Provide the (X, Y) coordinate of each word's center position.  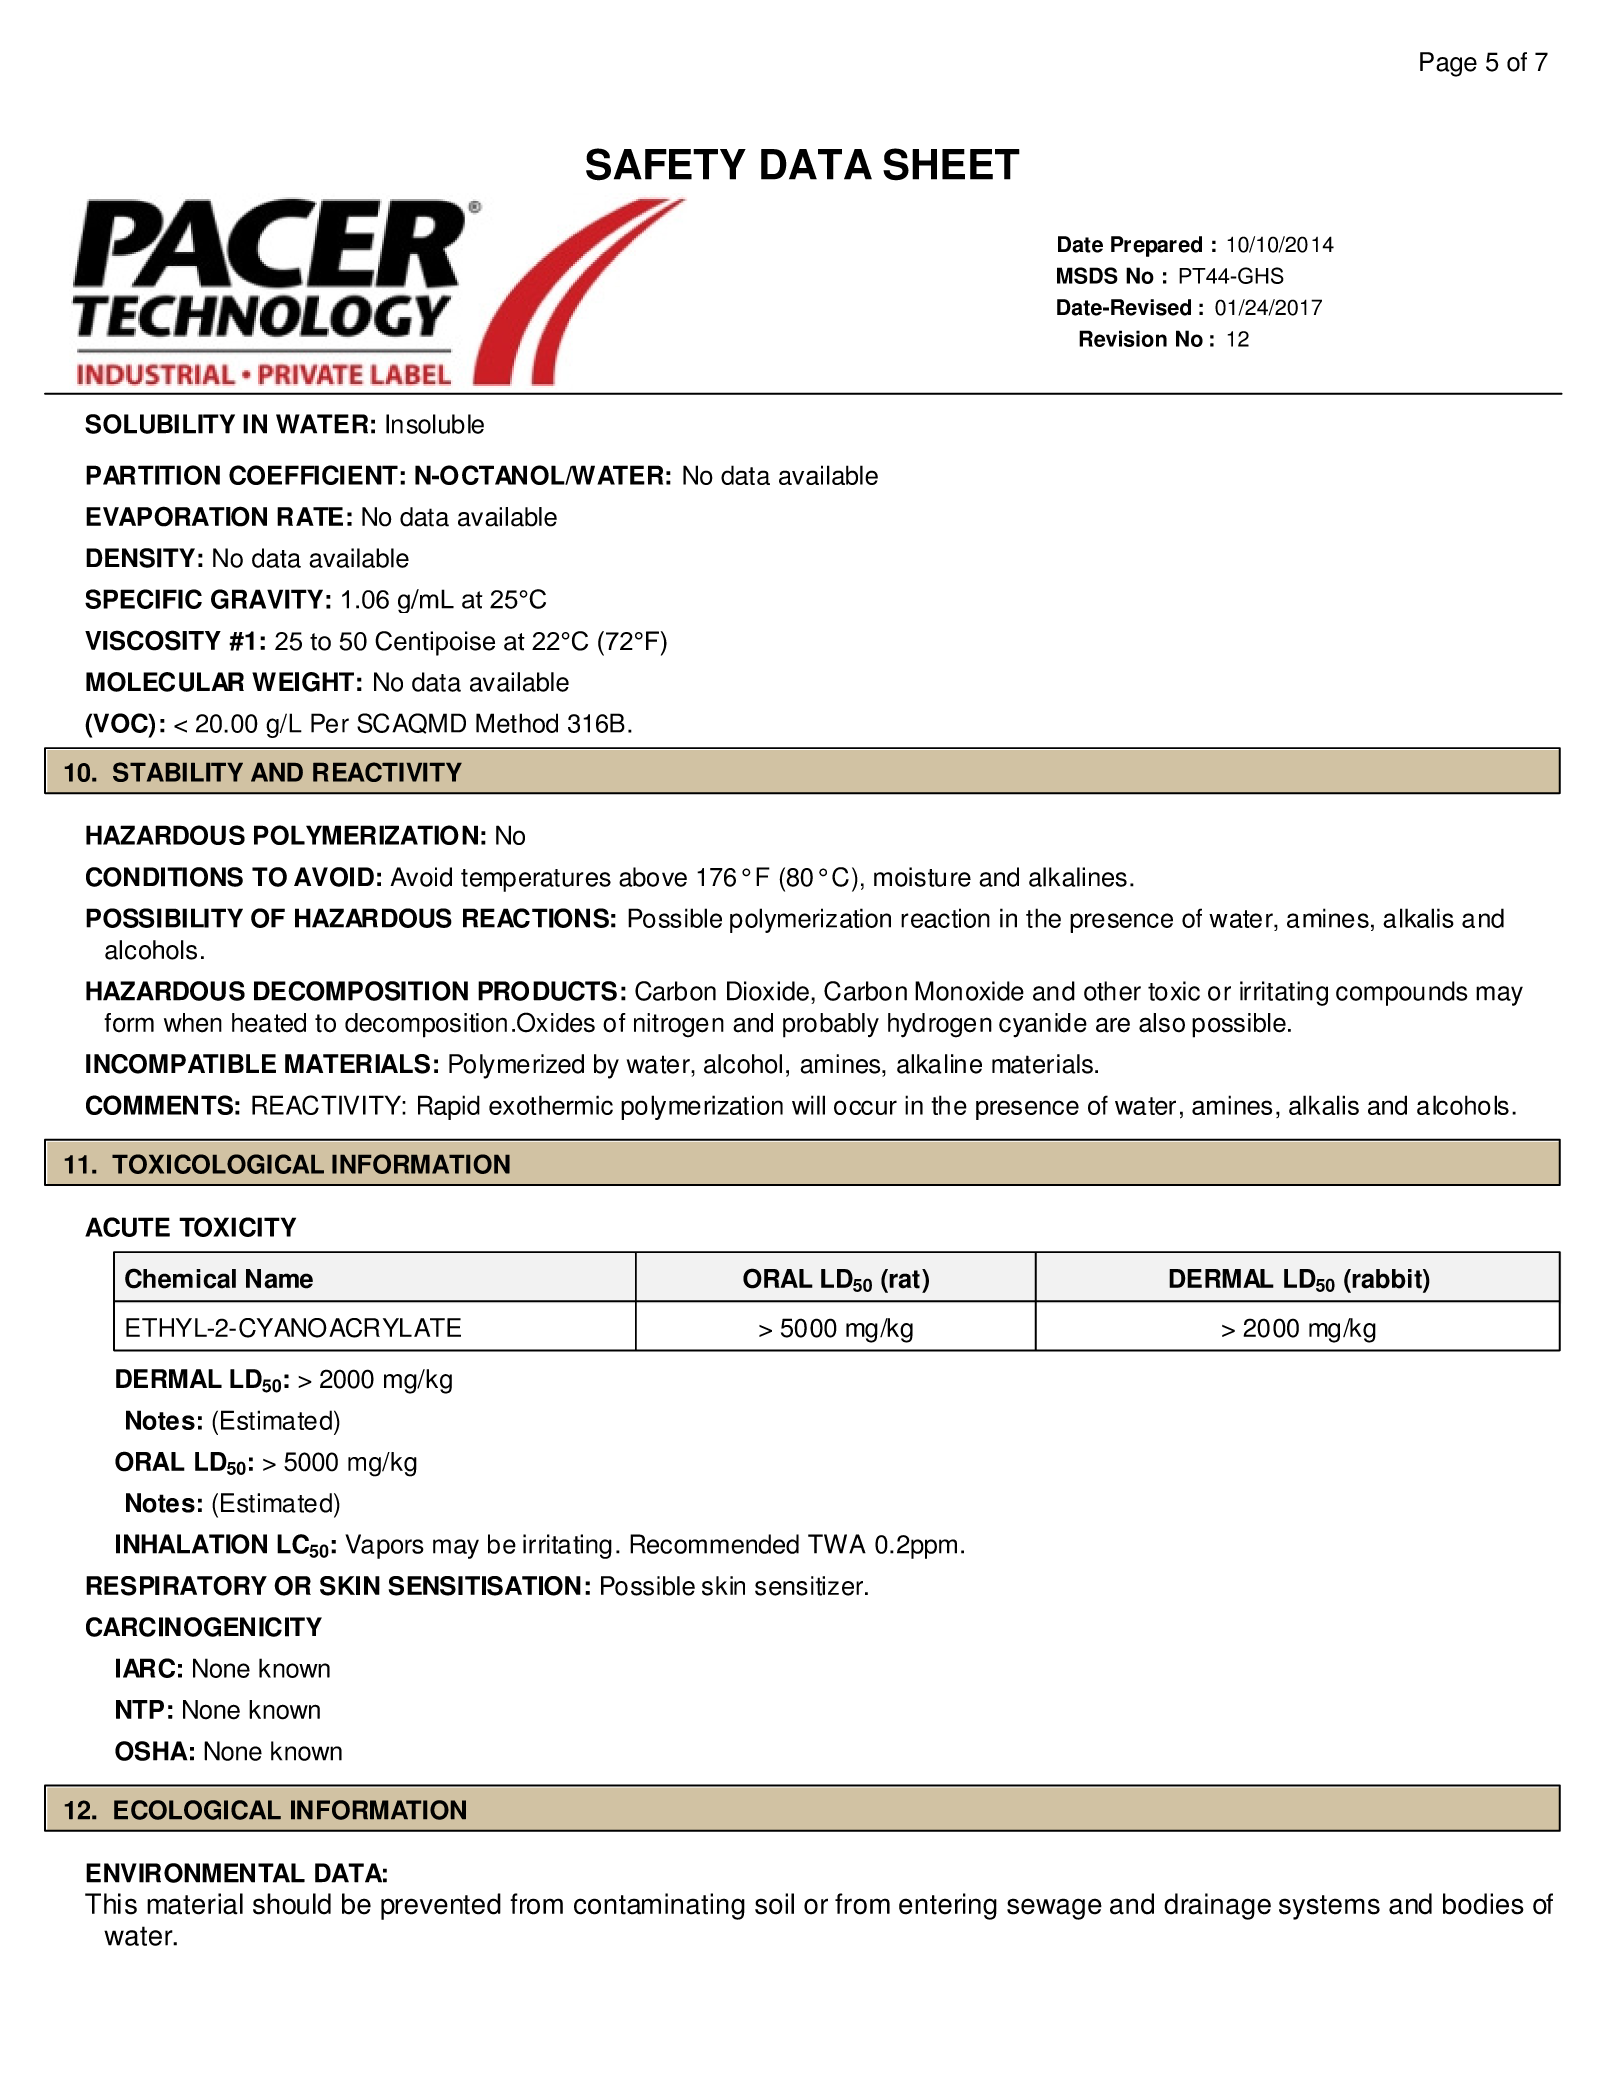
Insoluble (435, 424)
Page (1448, 64)
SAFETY (666, 164)
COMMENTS (159, 1105)
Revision (1123, 338)
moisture (922, 877)
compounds (1402, 993)
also (1162, 1023)
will (808, 1105)
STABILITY (178, 772)
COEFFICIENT (313, 475)
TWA (837, 1544)
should (292, 1904)
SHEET (951, 164)
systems (1329, 1907)
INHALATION (191, 1544)
